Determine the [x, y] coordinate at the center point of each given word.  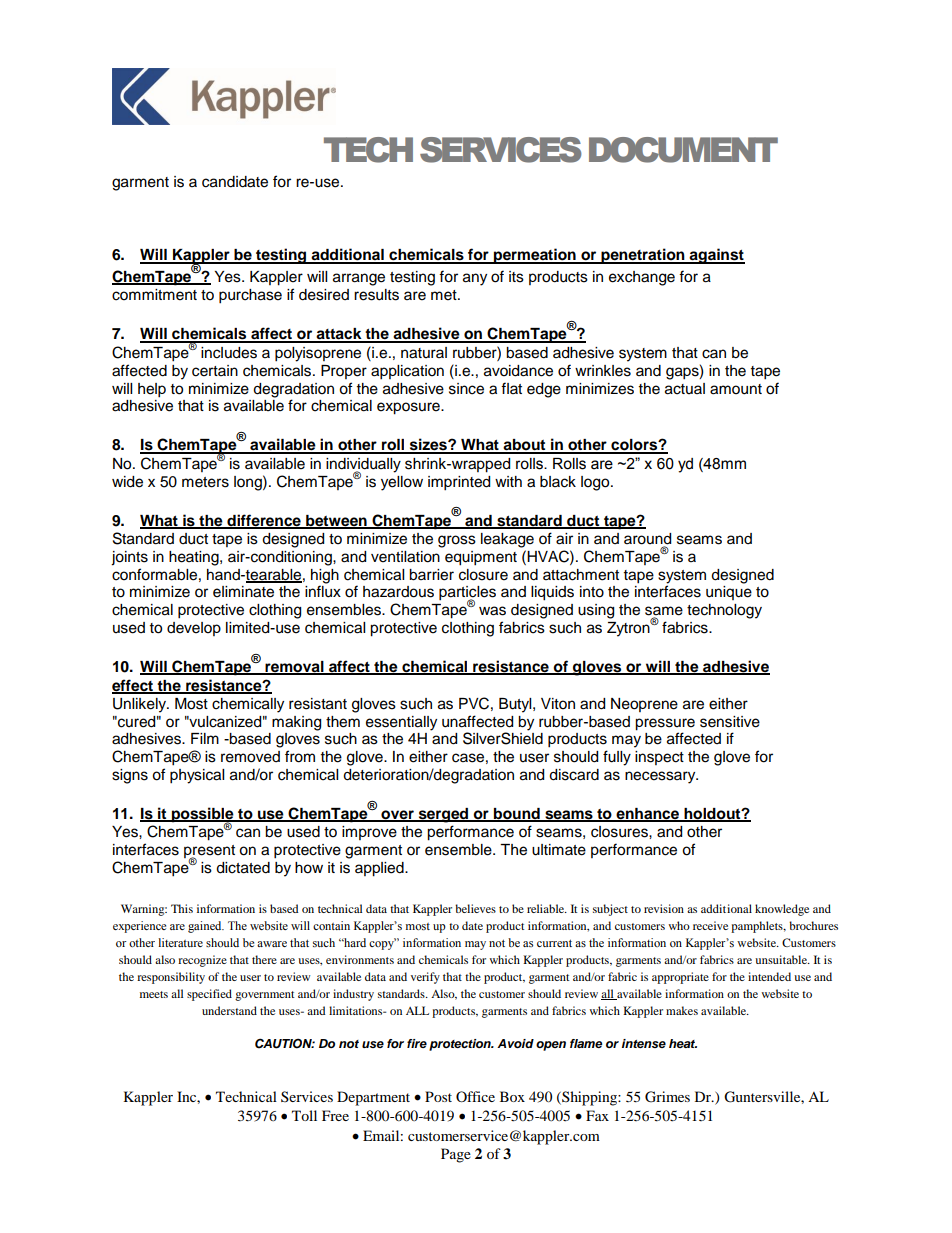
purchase [250, 296]
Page [456, 1155]
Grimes [667, 1097]
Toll [304, 1115]
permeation [535, 256]
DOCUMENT [683, 150]
